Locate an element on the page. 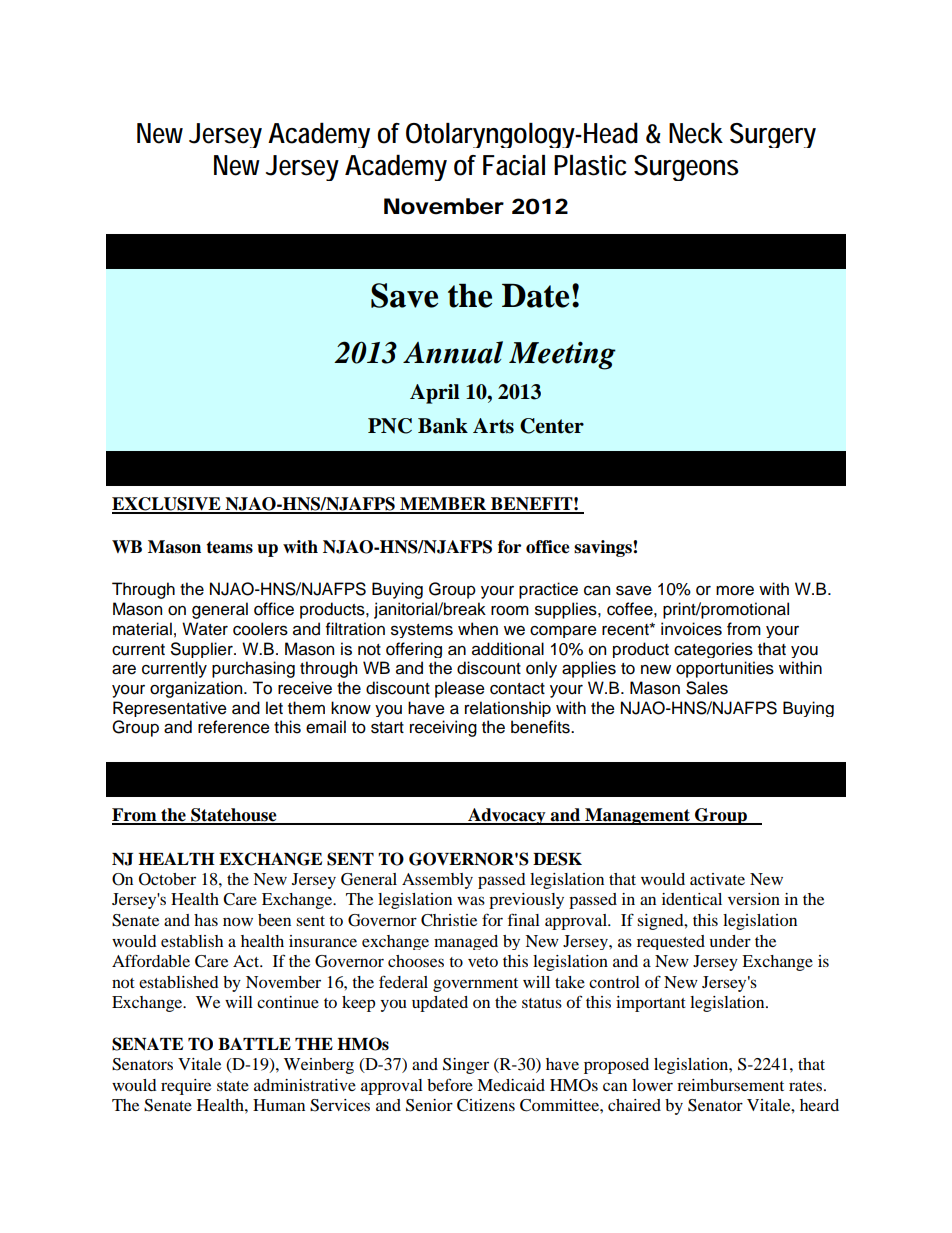 This image has width=952, height=1233. Management is located at coordinates (637, 816).
